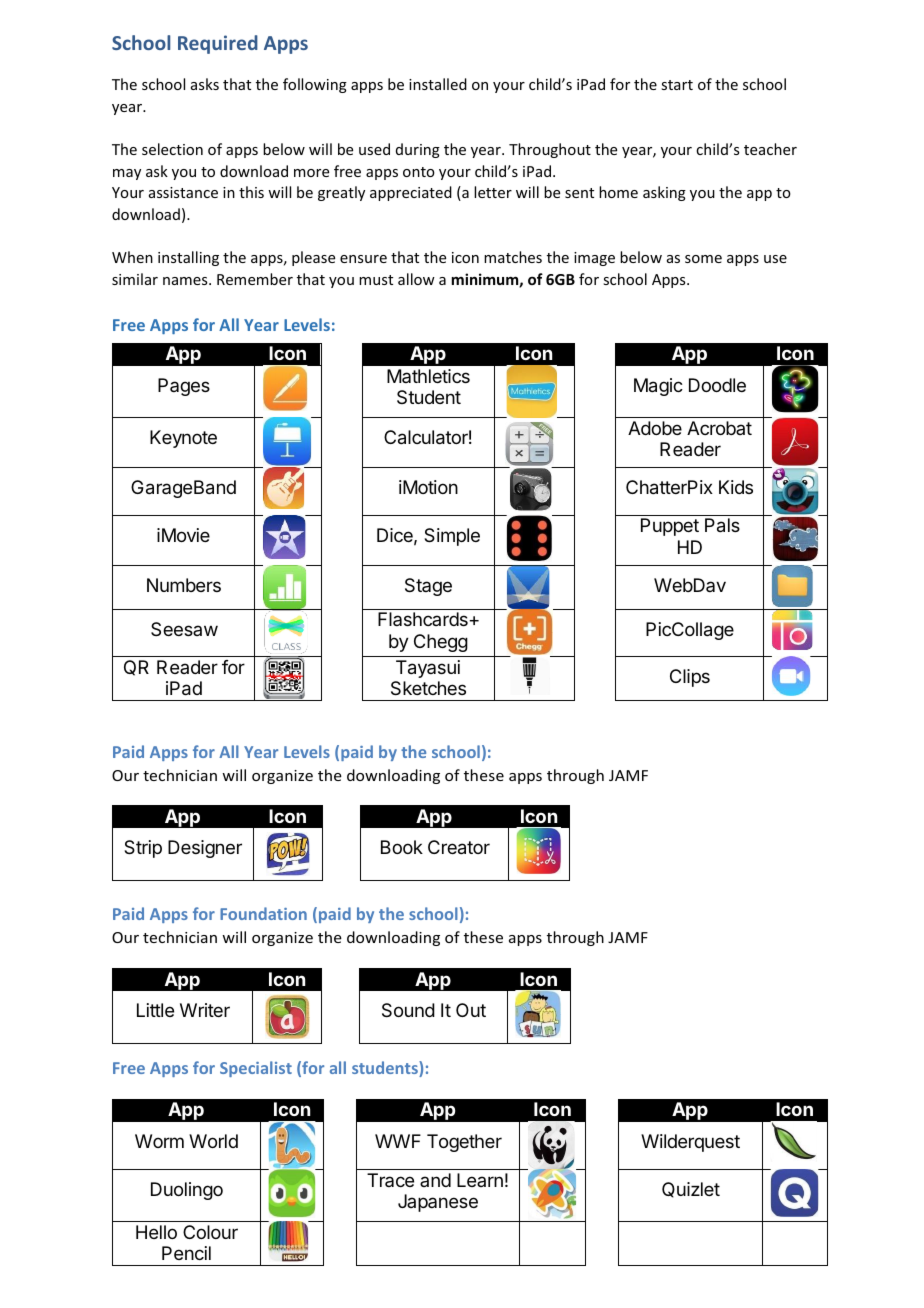 The width and height of the screenshot is (924, 1308). I want to click on Designer, so click(205, 849).
